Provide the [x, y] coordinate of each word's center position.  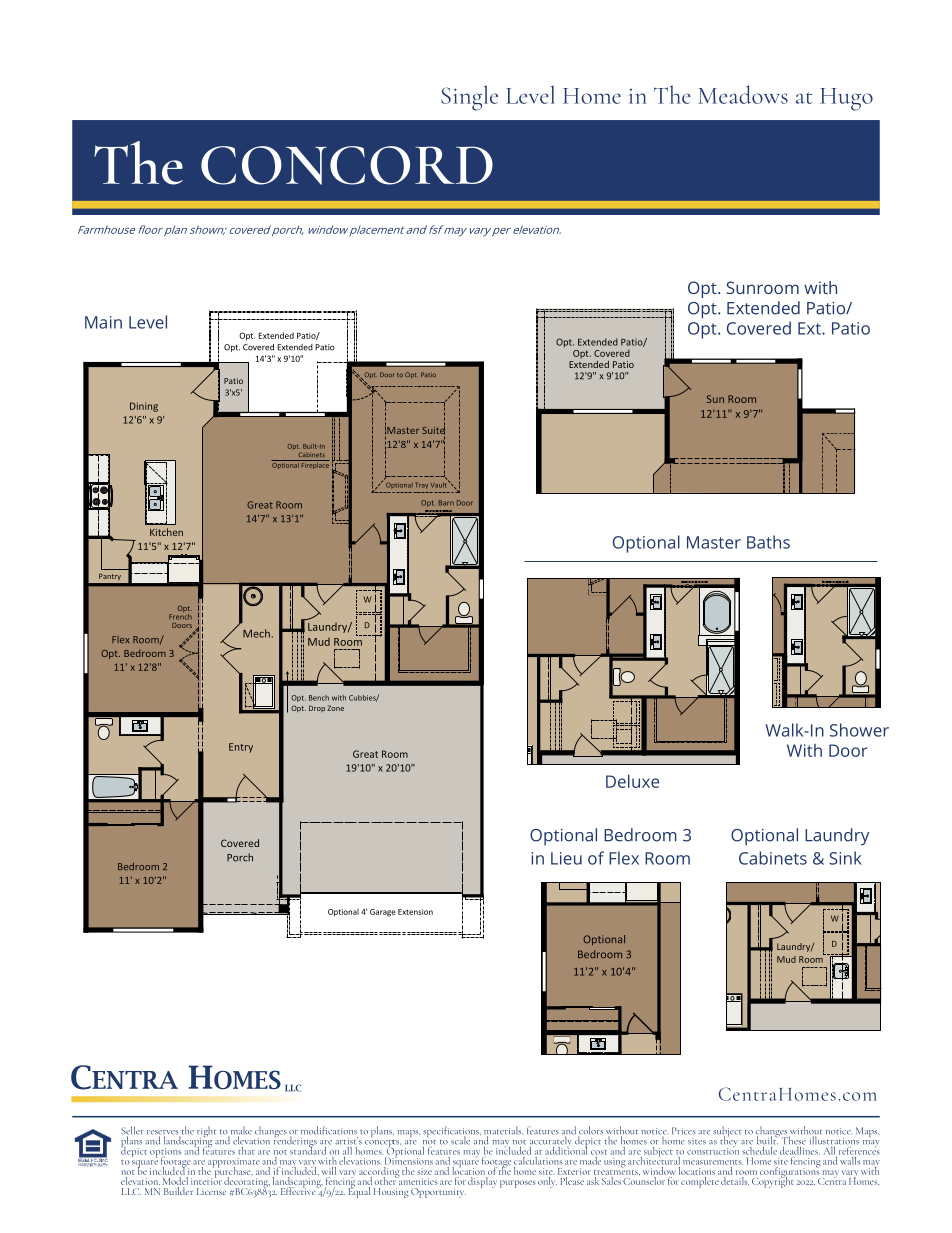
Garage [383, 913]
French [180, 615]
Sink [845, 858]
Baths [768, 542]
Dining [144, 407]
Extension [415, 912]
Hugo [846, 99]
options [165, 1154]
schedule [759, 1149]
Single [469, 98]
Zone [335, 708]
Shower [859, 730]
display [482, 1181]
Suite [433, 430]
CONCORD [347, 165]
